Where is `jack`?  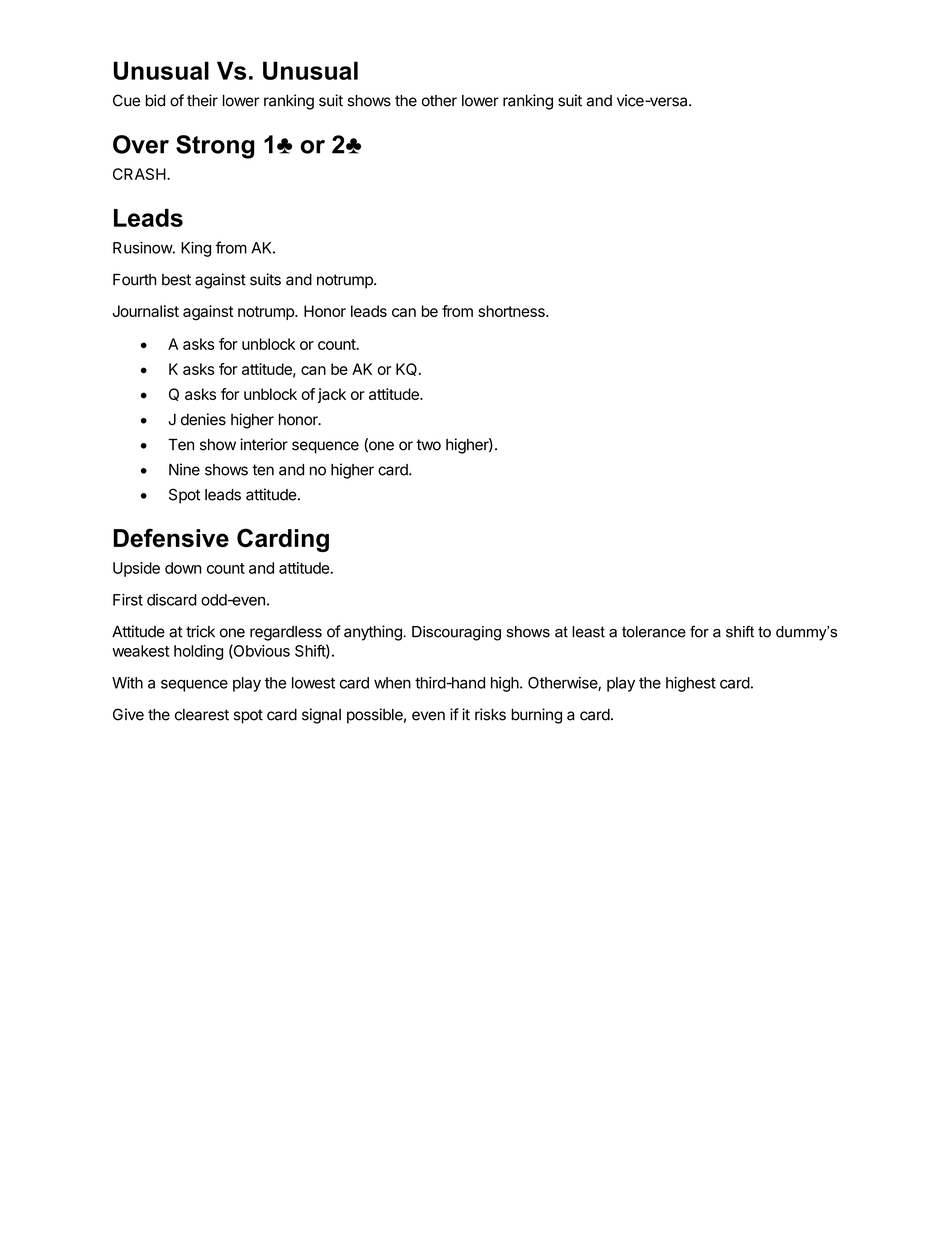
jack is located at coordinates (332, 395).
